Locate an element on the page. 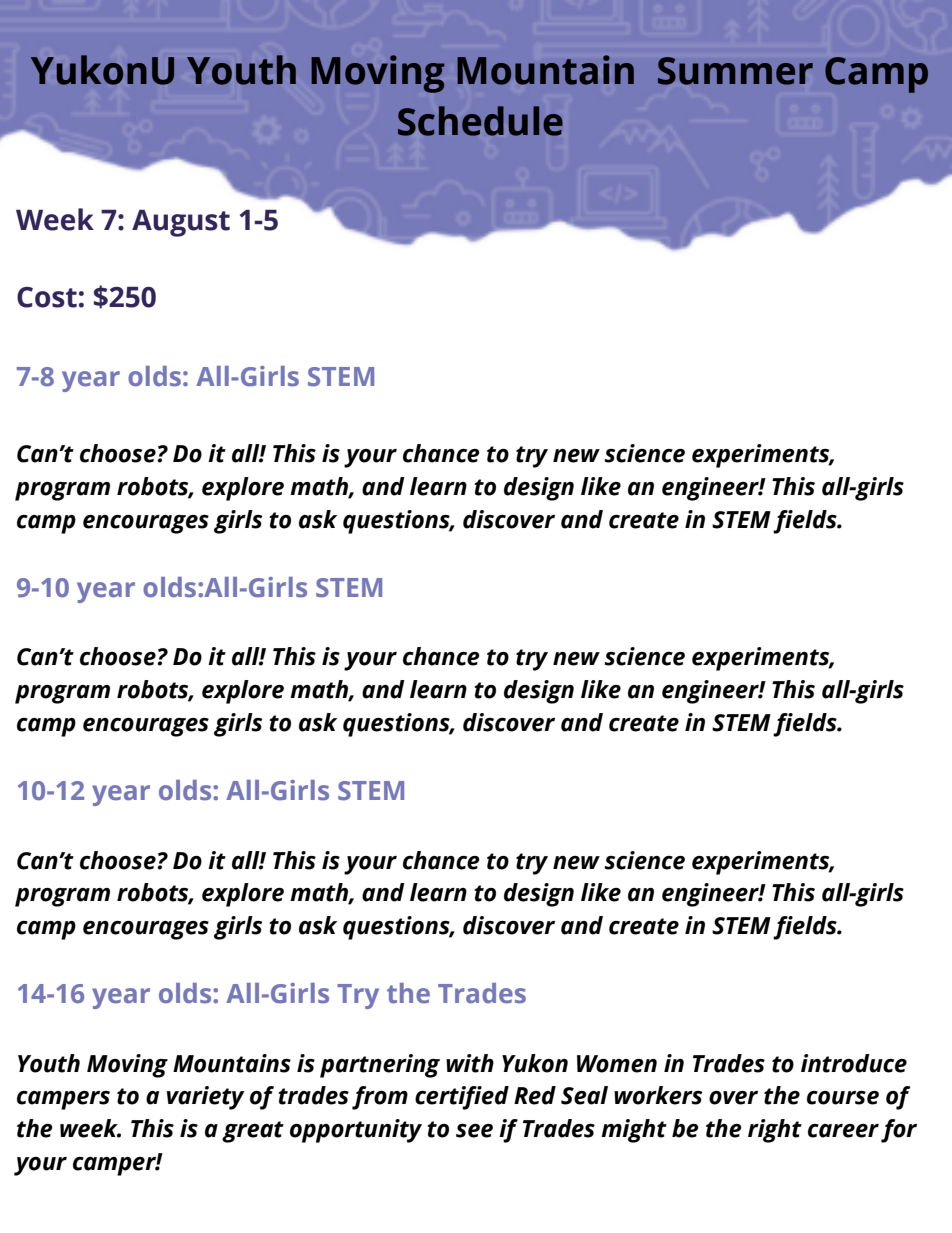  Cost is located at coordinates (47, 297).
